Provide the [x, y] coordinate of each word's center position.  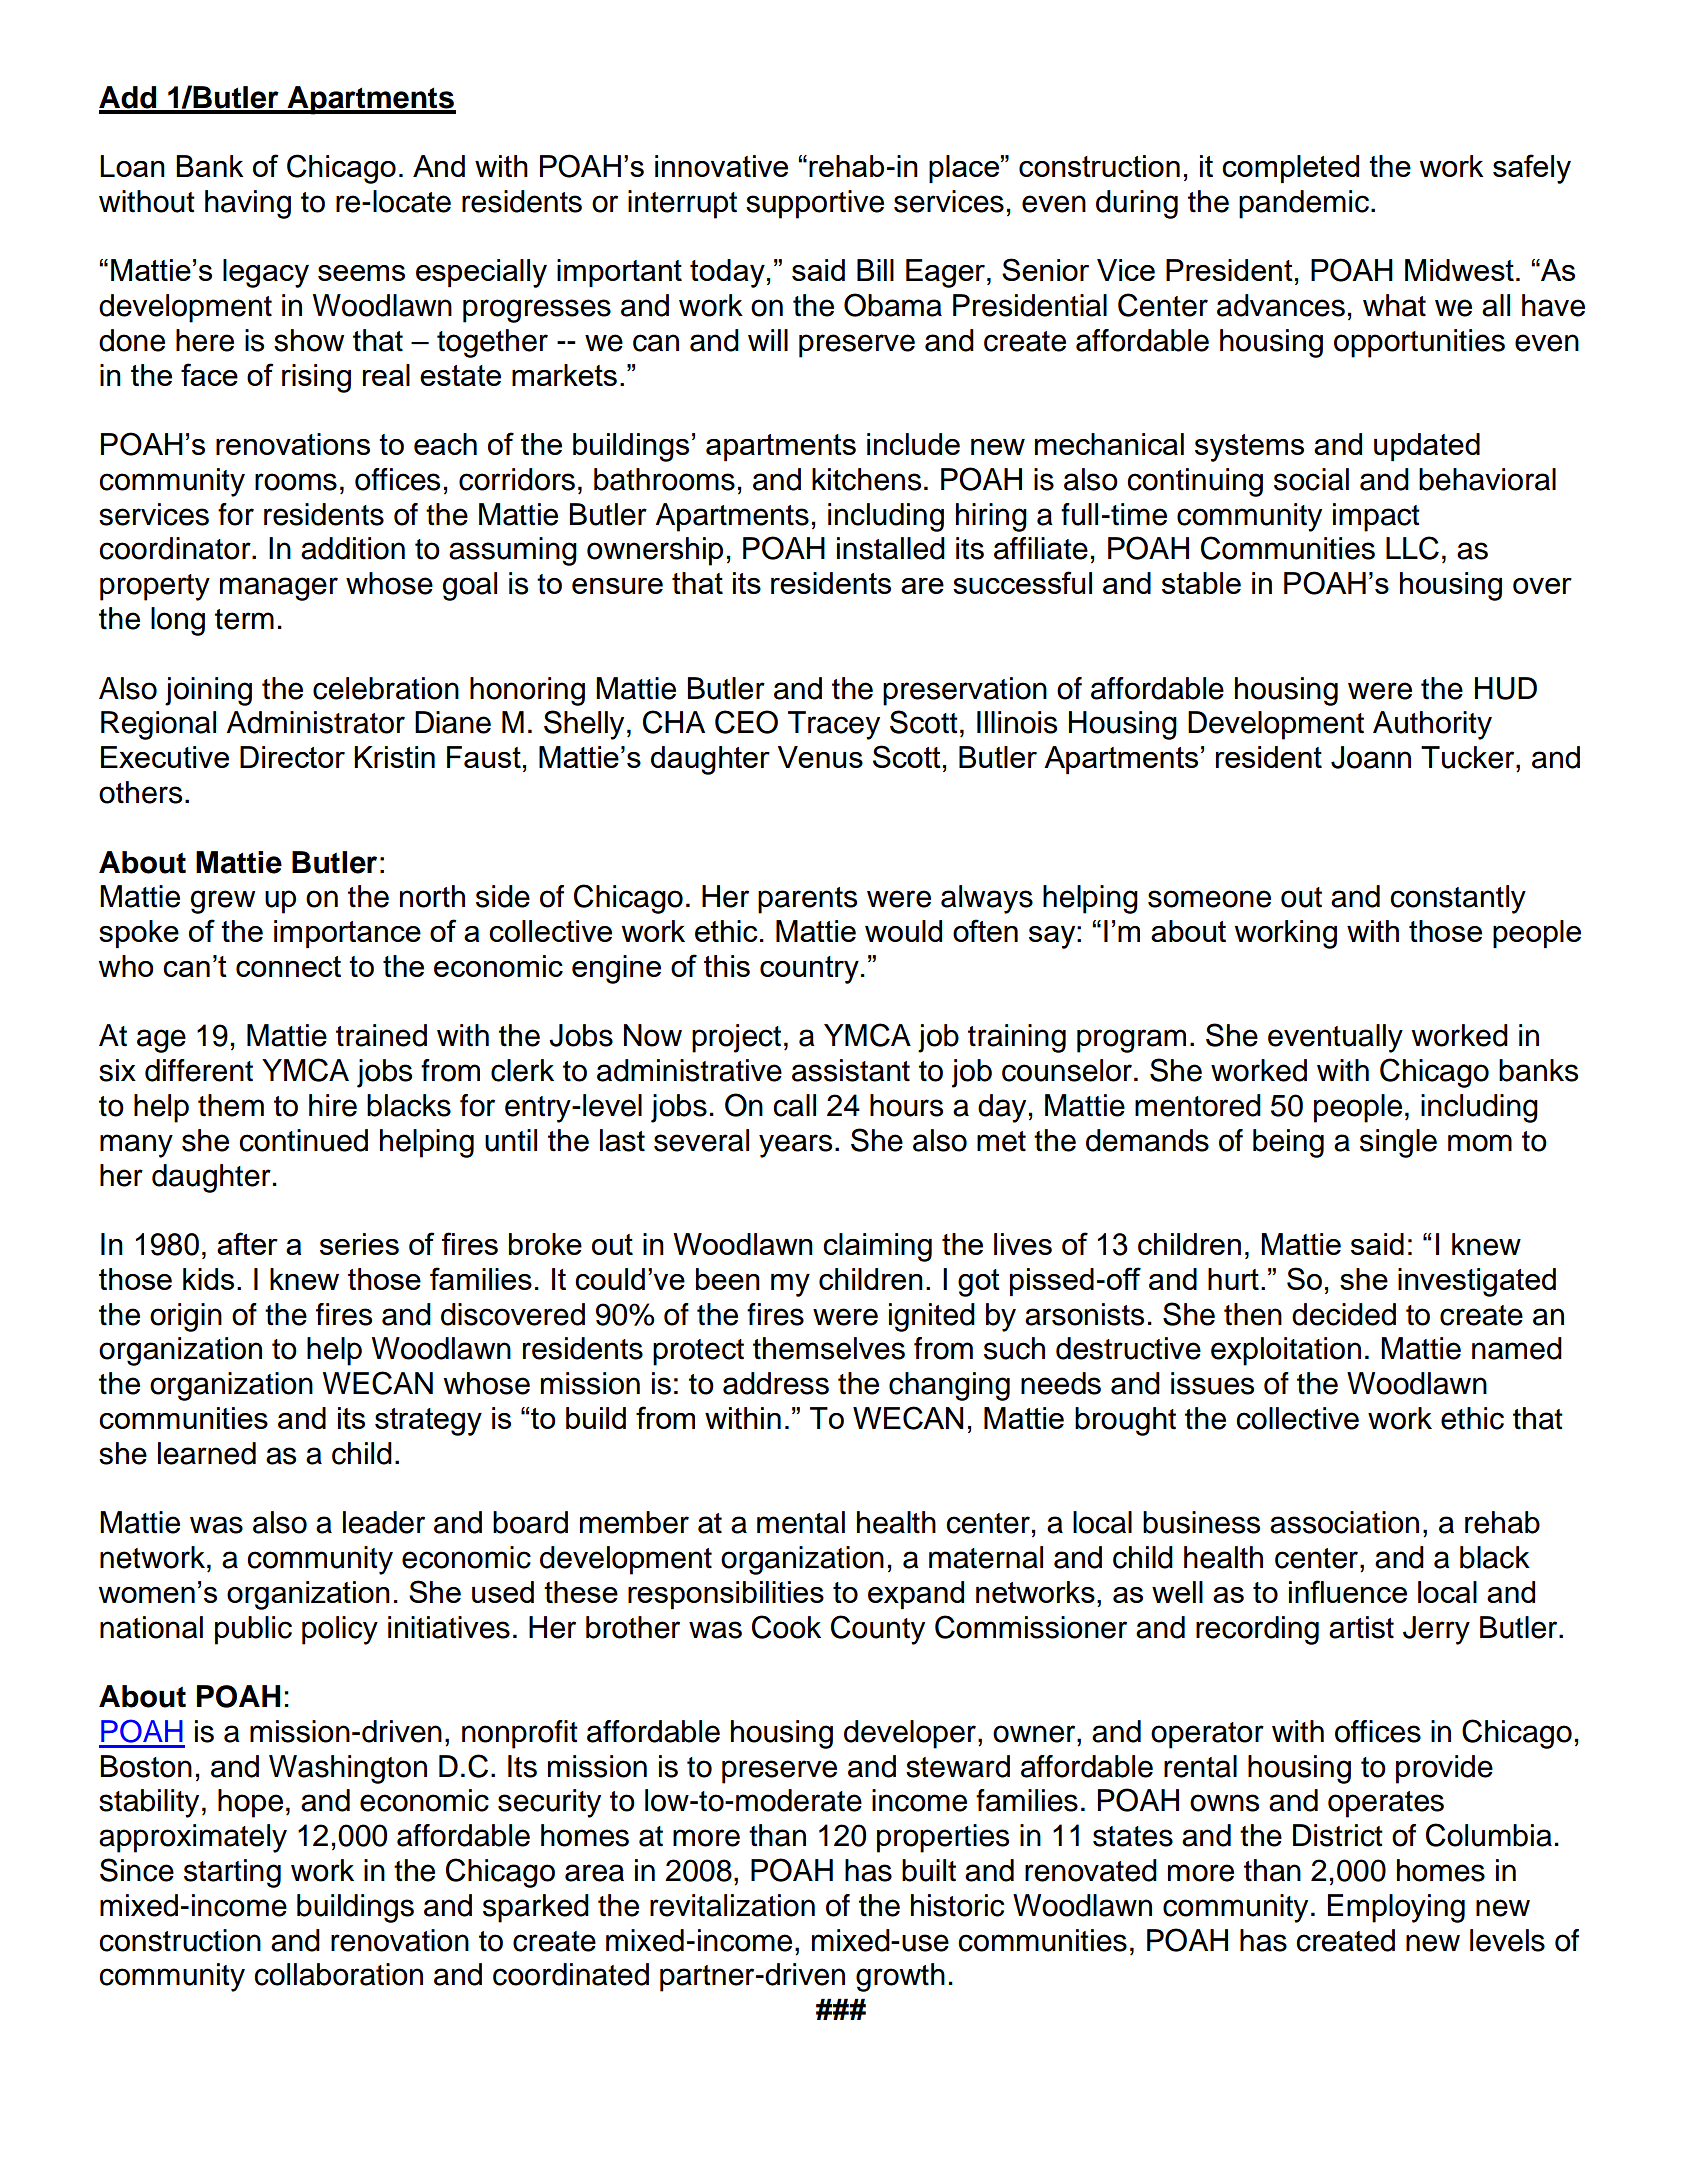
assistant [851, 1070]
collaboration [338, 1974]
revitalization [732, 1905]
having [248, 204]
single [1398, 1143]
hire [333, 1105]
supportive [815, 204]
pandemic [1305, 204]
